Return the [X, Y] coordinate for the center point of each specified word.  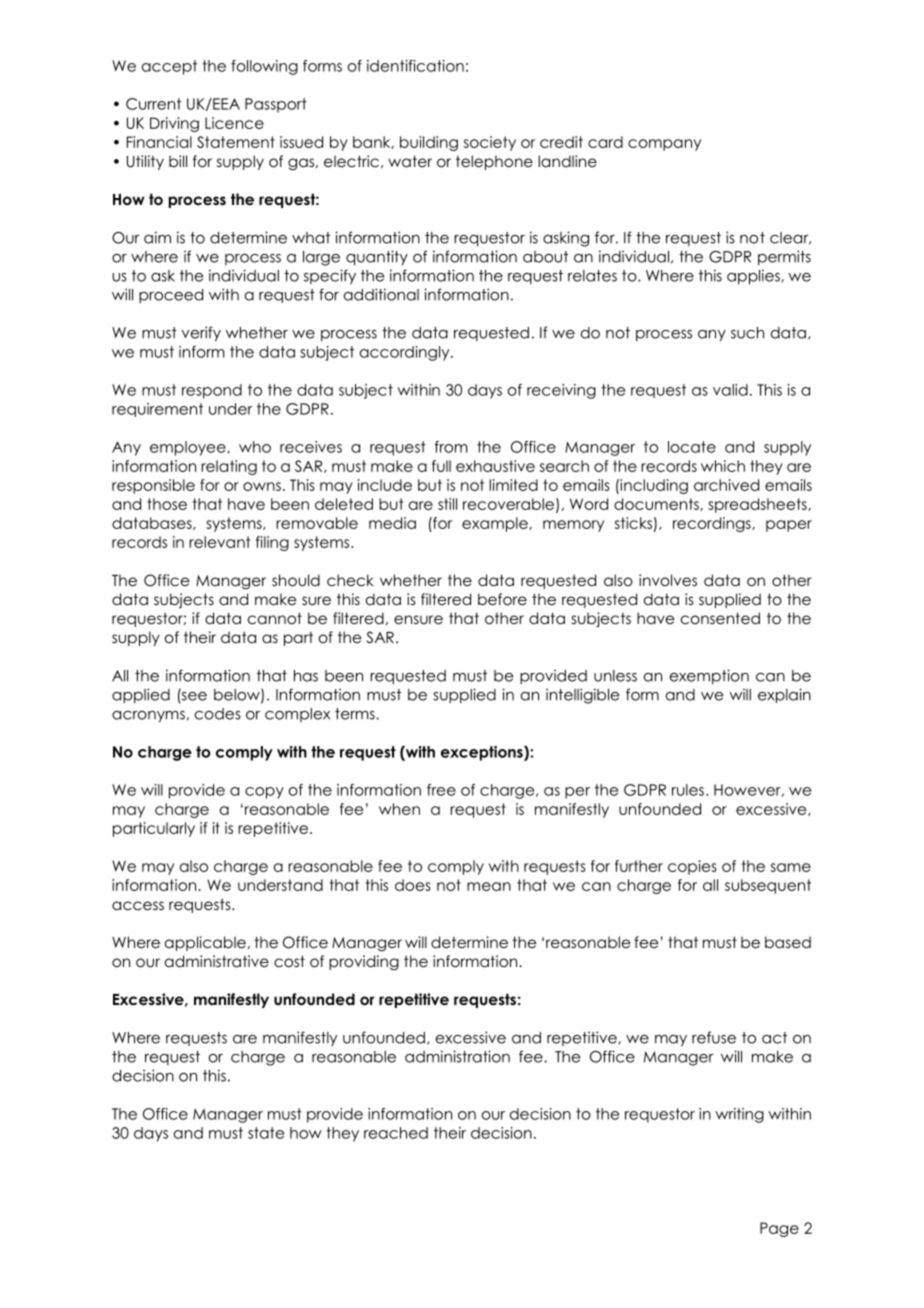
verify [201, 334]
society [490, 143]
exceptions [483, 753]
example [496, 524]
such [747, 333]
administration [457, 1056]
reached [396, 1133]
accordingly [406, 353]
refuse [714, 1037]
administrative [217, 961]
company [664, 145]
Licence [234, 123]
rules [688, 790]
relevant [219, 542]
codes [218, 714]
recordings [713, 524]
